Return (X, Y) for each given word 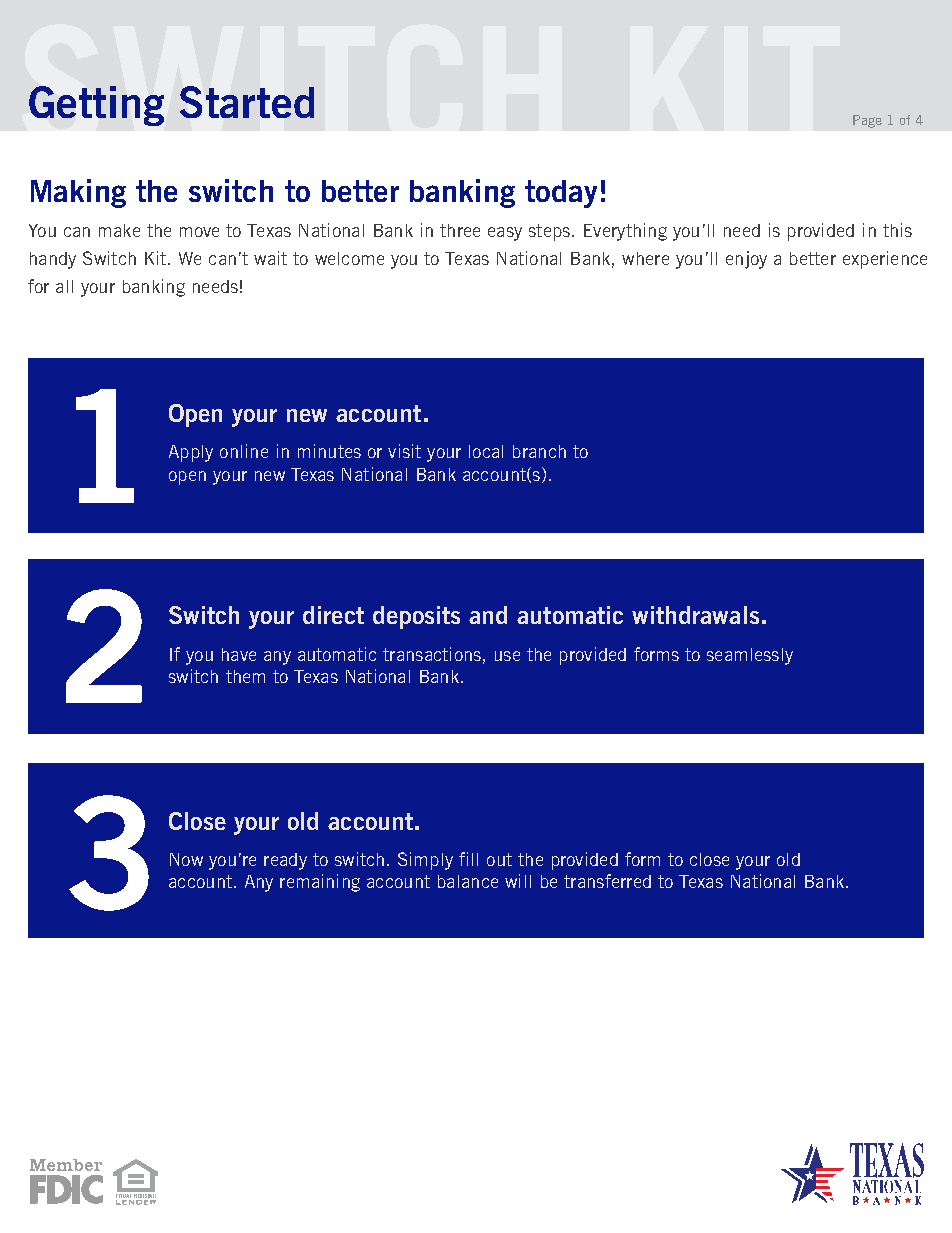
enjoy (746, 260)
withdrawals (695, 615)
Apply (191, 453)
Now (186, 859)
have (239, 654)
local (486, 451)
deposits (416, 617)
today (561, 194)
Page (867, 121)
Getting (96, 106)
